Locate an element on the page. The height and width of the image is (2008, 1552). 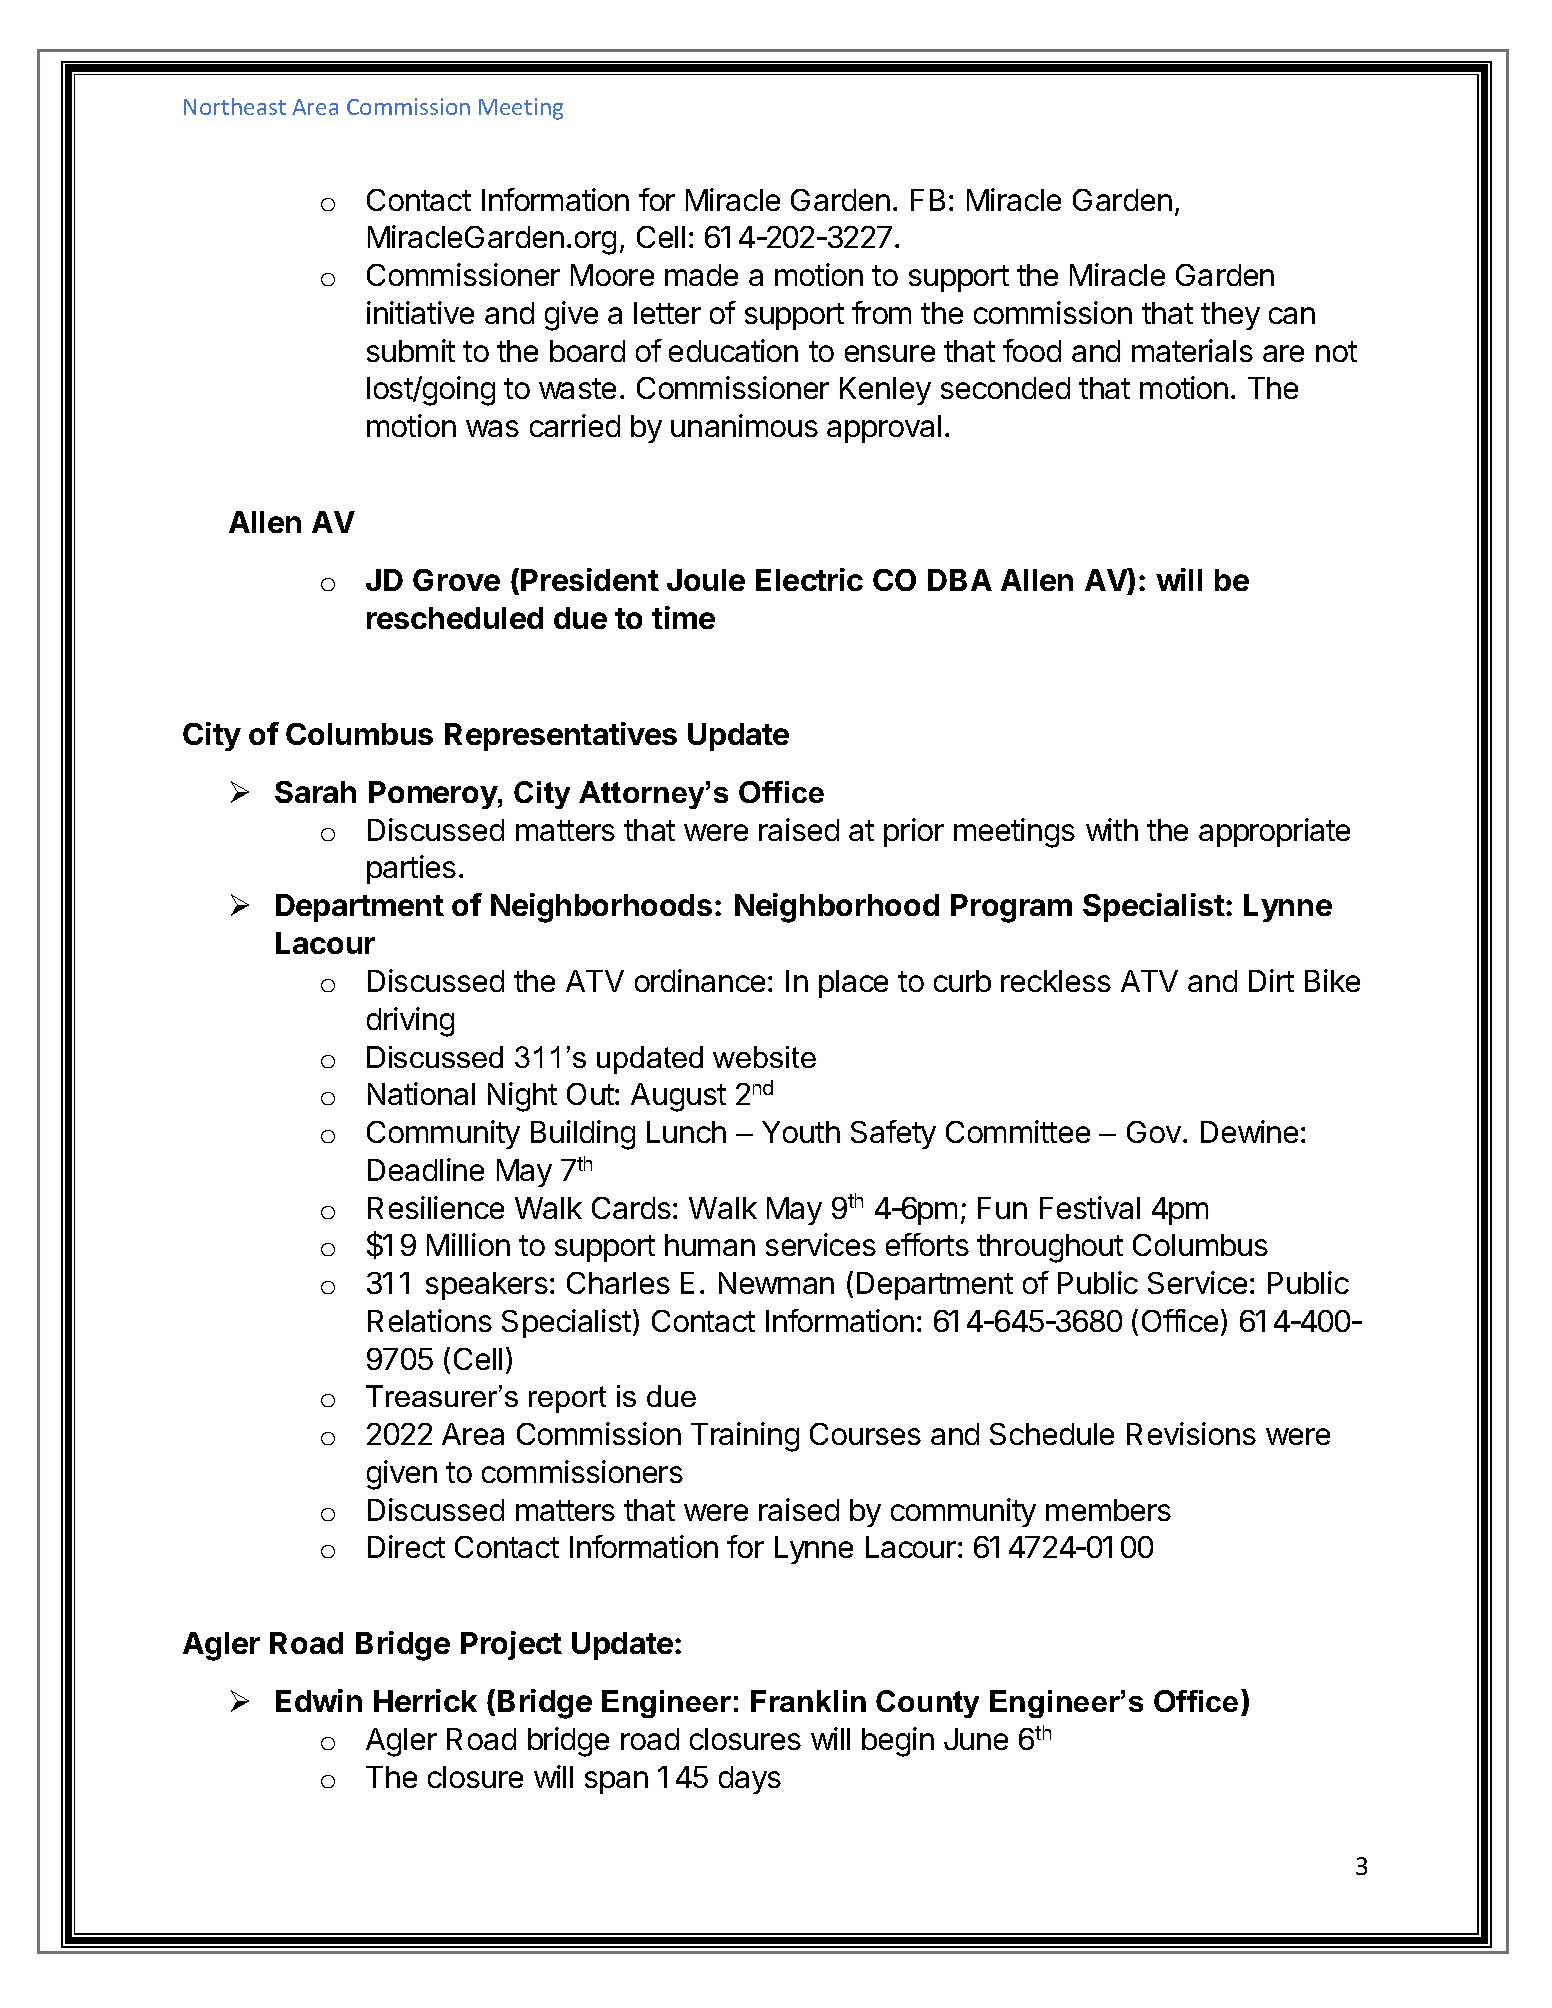
Northeast is located at coordinates (235, 106).
